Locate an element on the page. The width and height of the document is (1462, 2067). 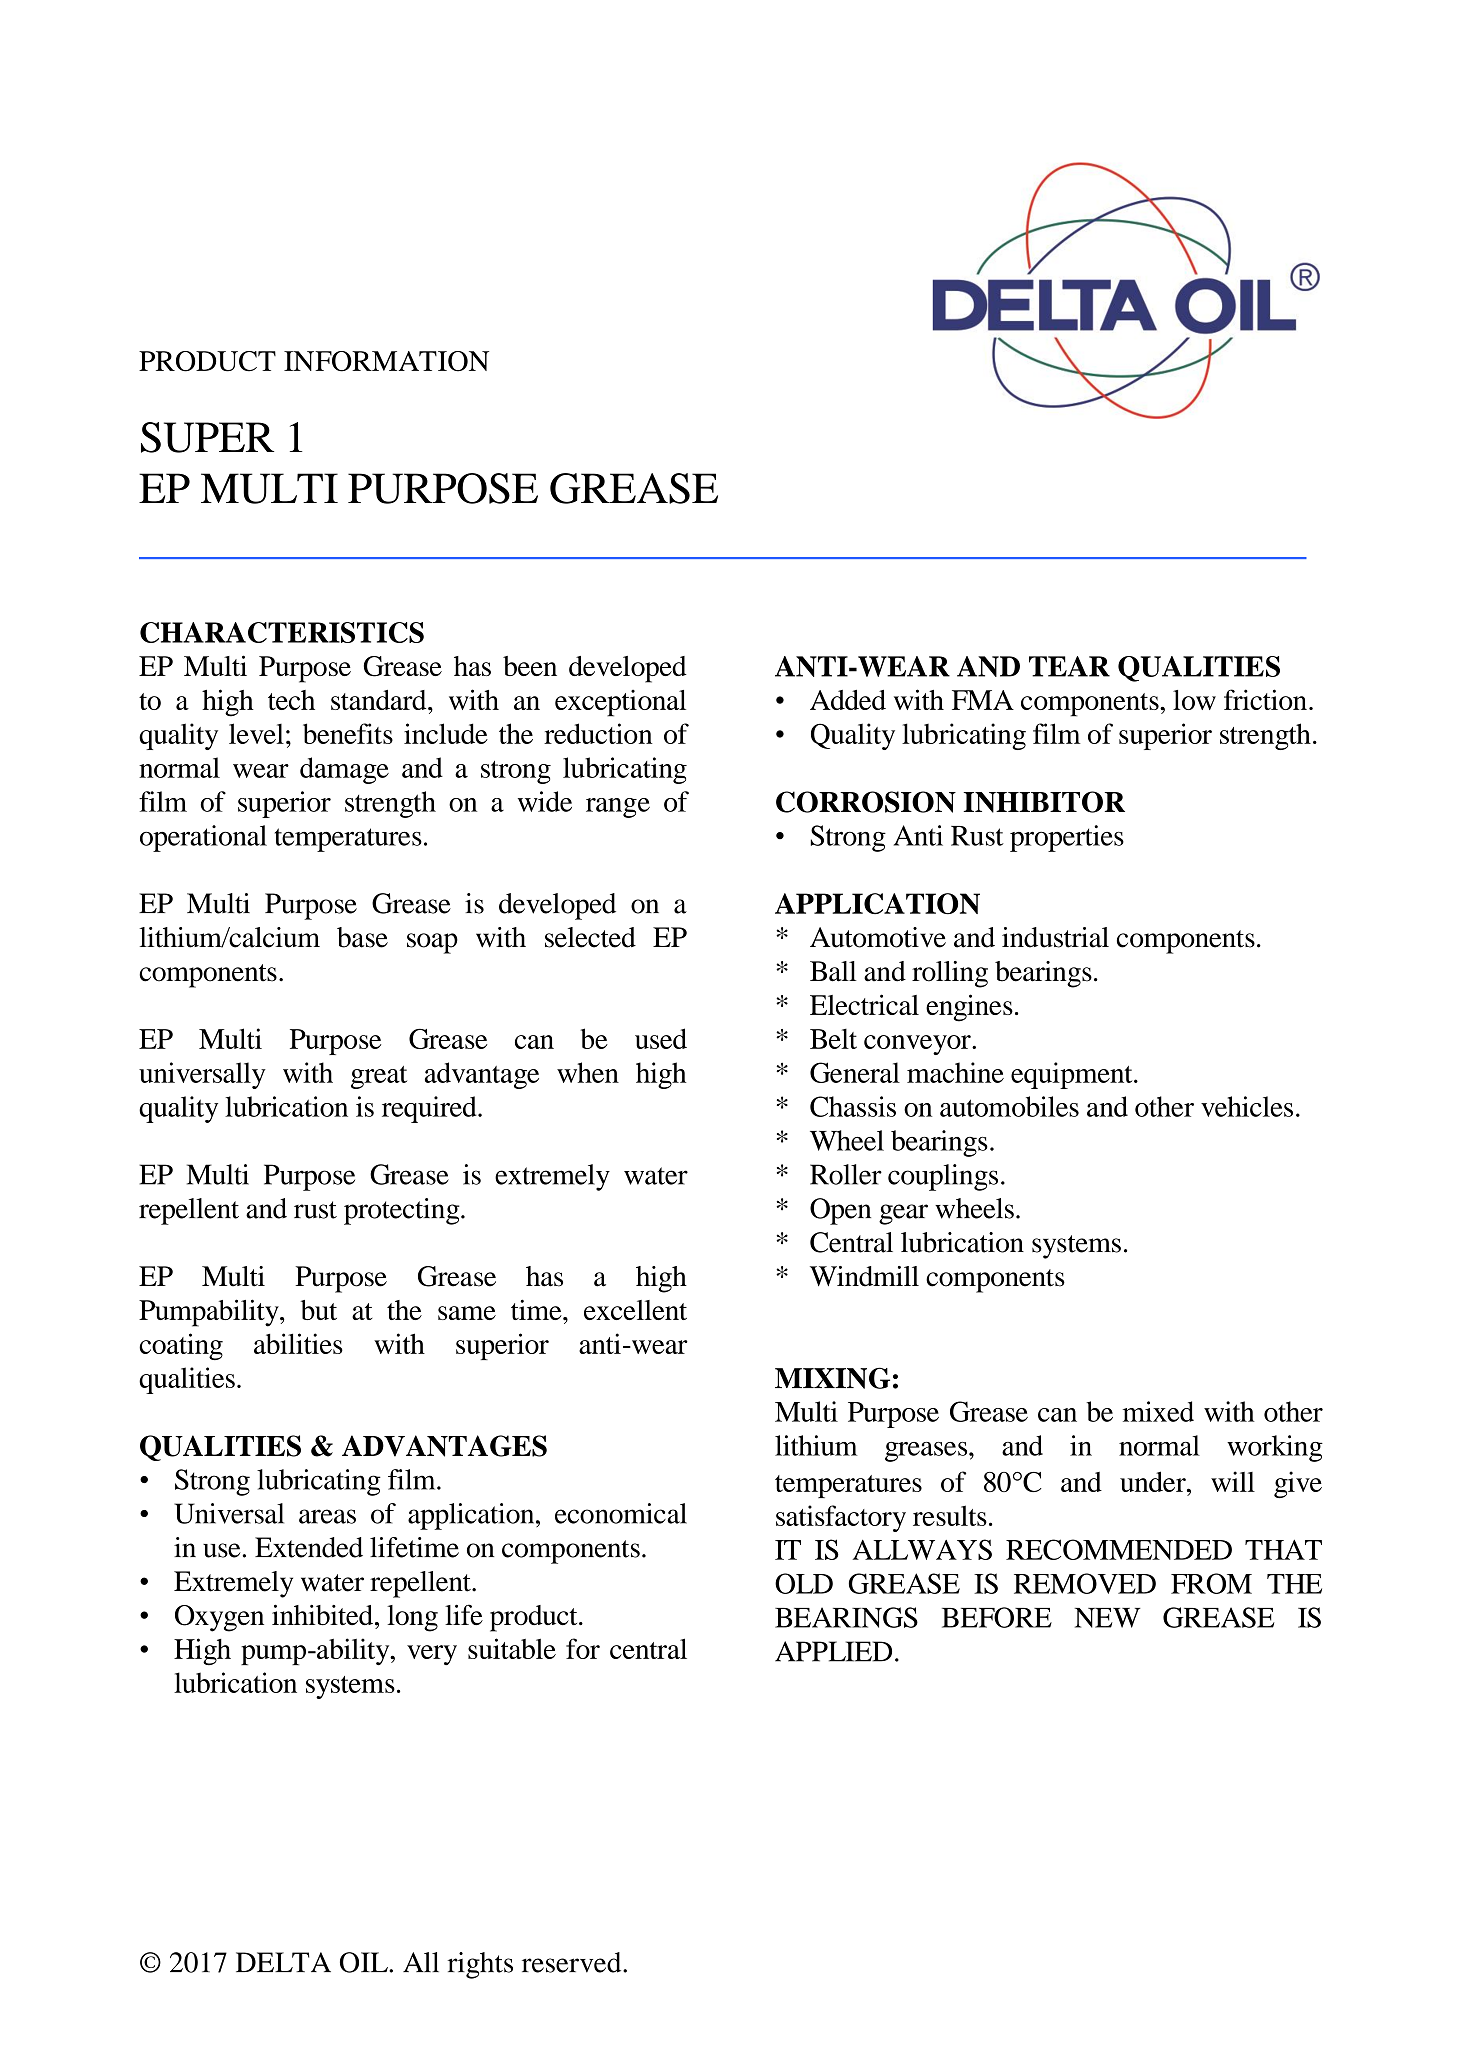
INFORMATION is located at coordinates (386, 361).
